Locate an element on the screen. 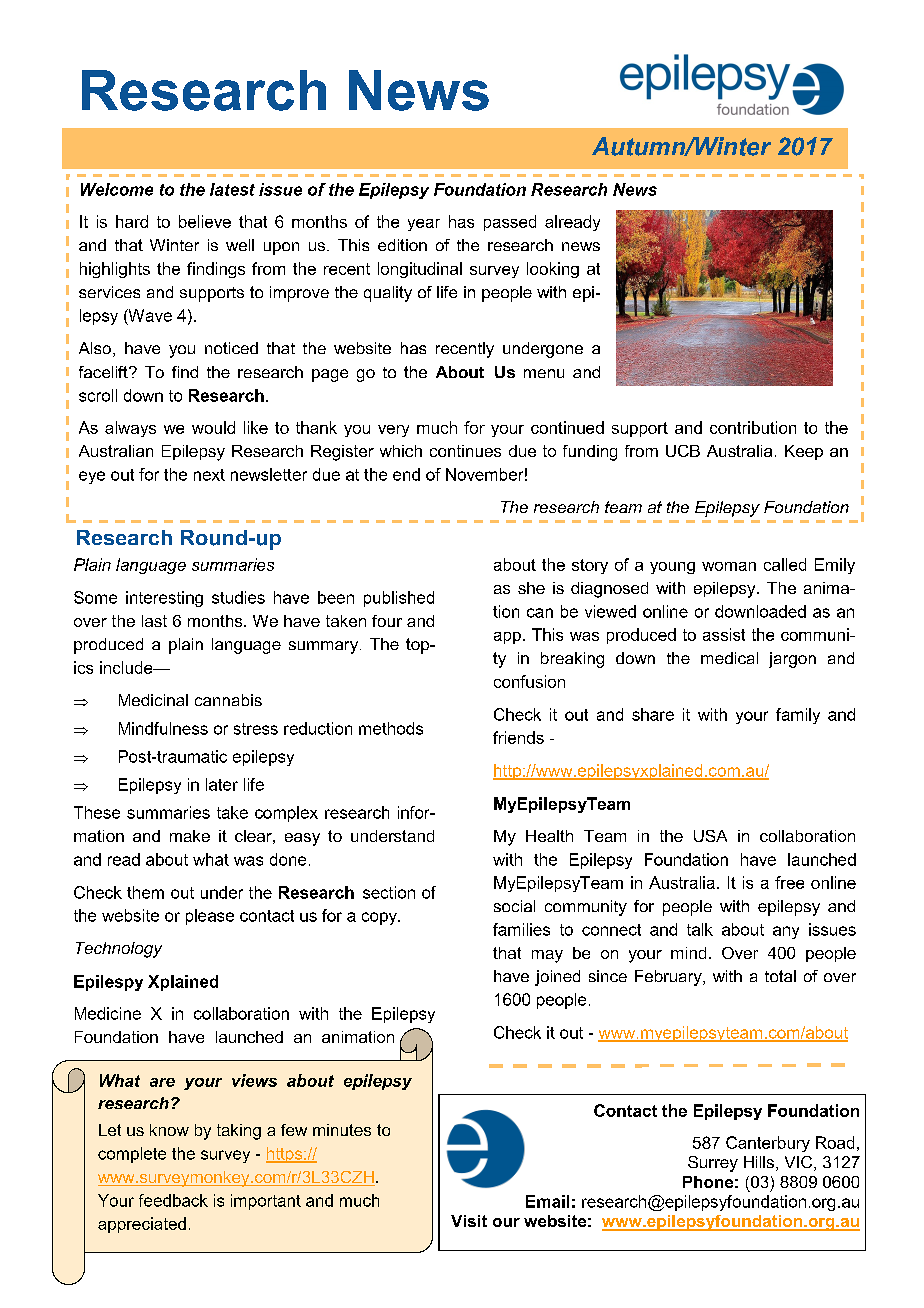 Image resolution: width=924 pixels, height=1308 pixels. feedback is located at coordinates (173, 1200).
